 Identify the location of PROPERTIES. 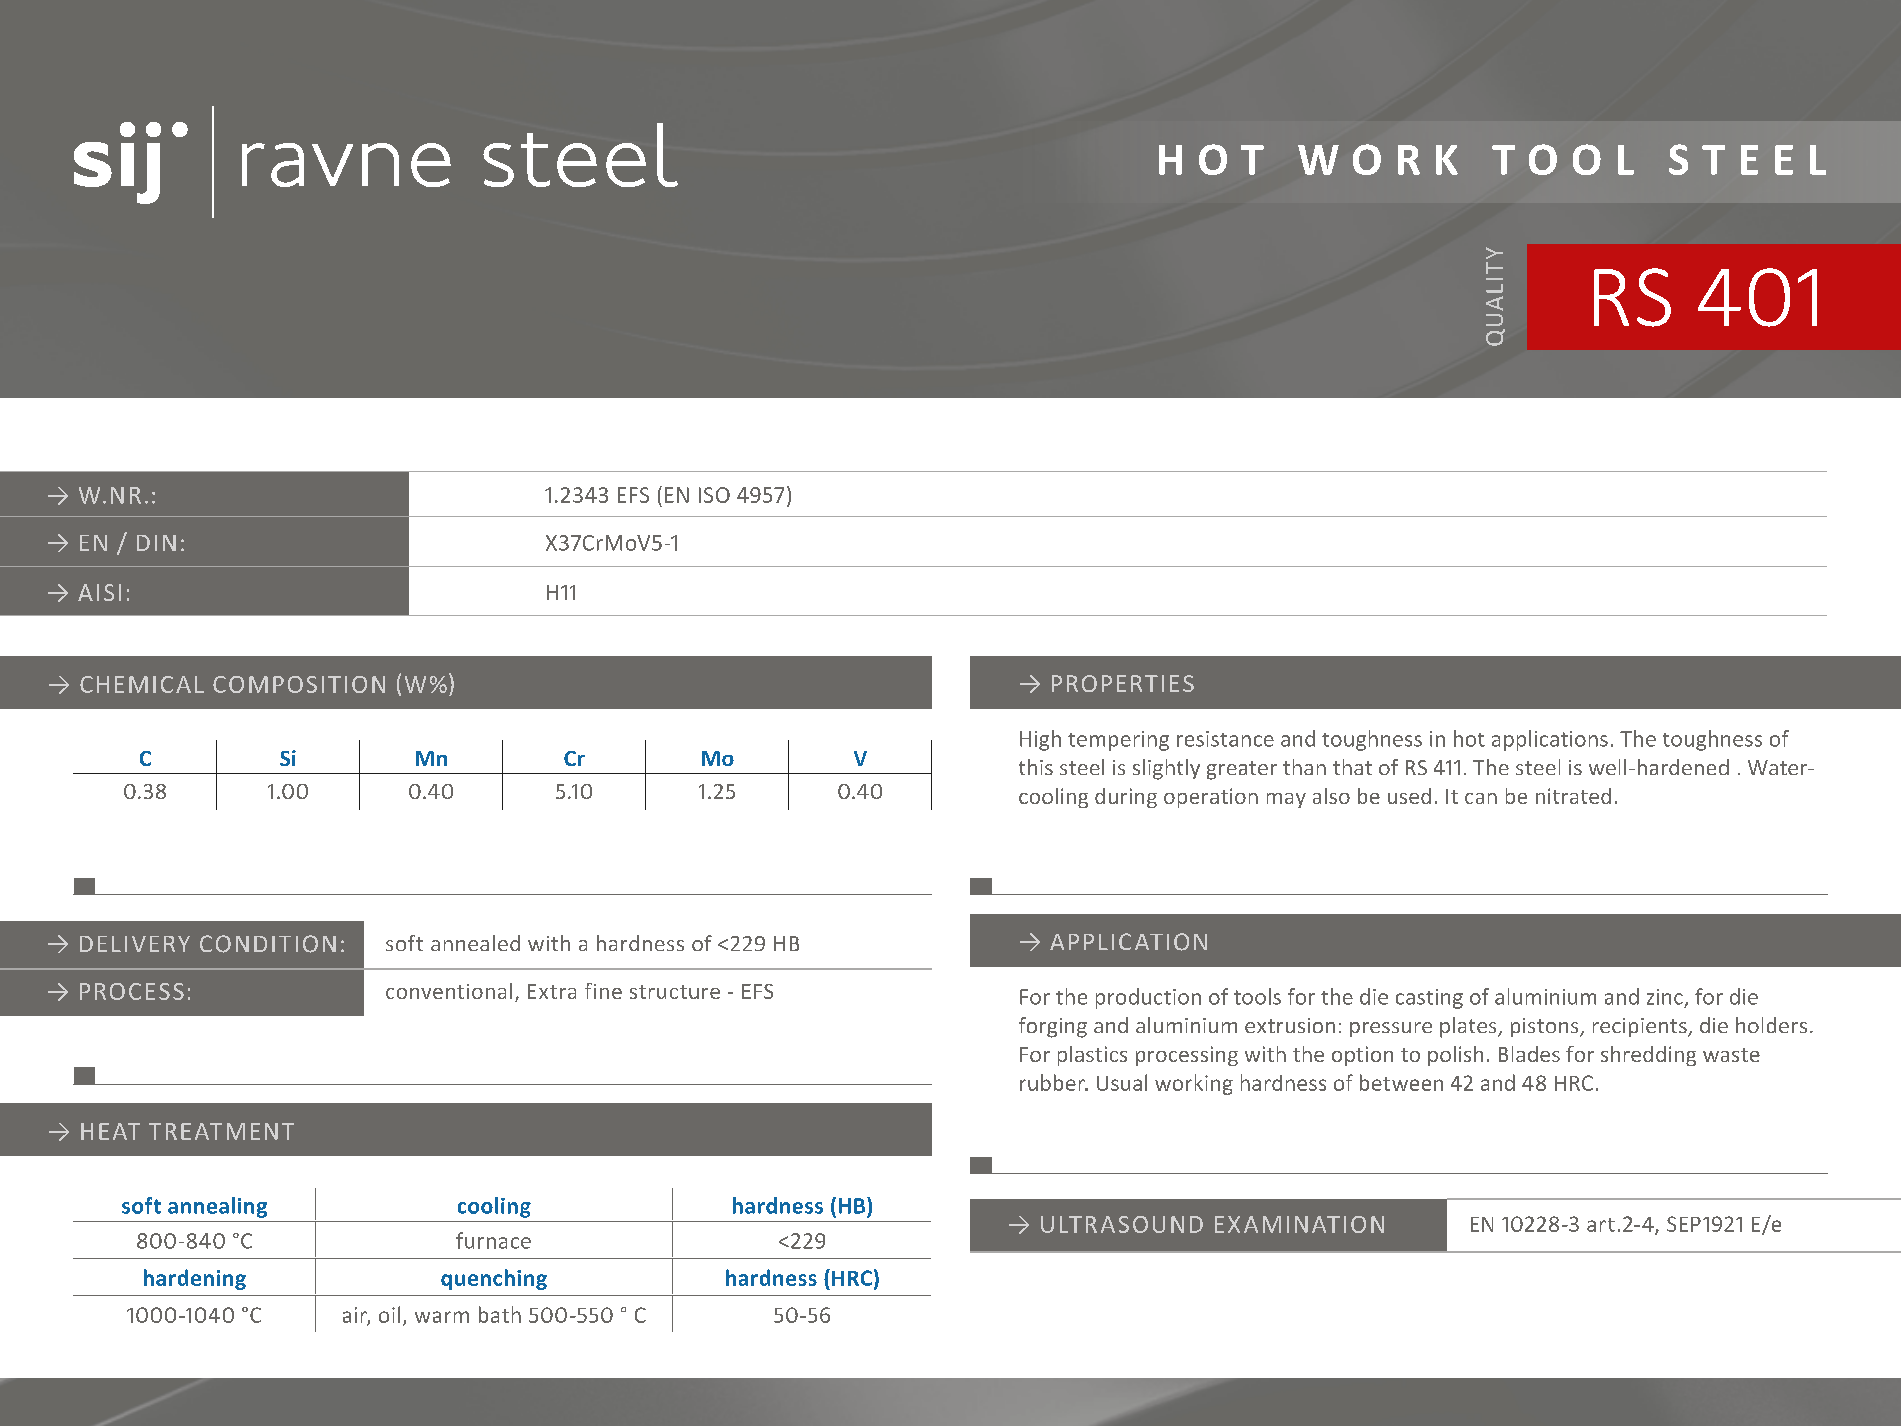
(1123, 683).
